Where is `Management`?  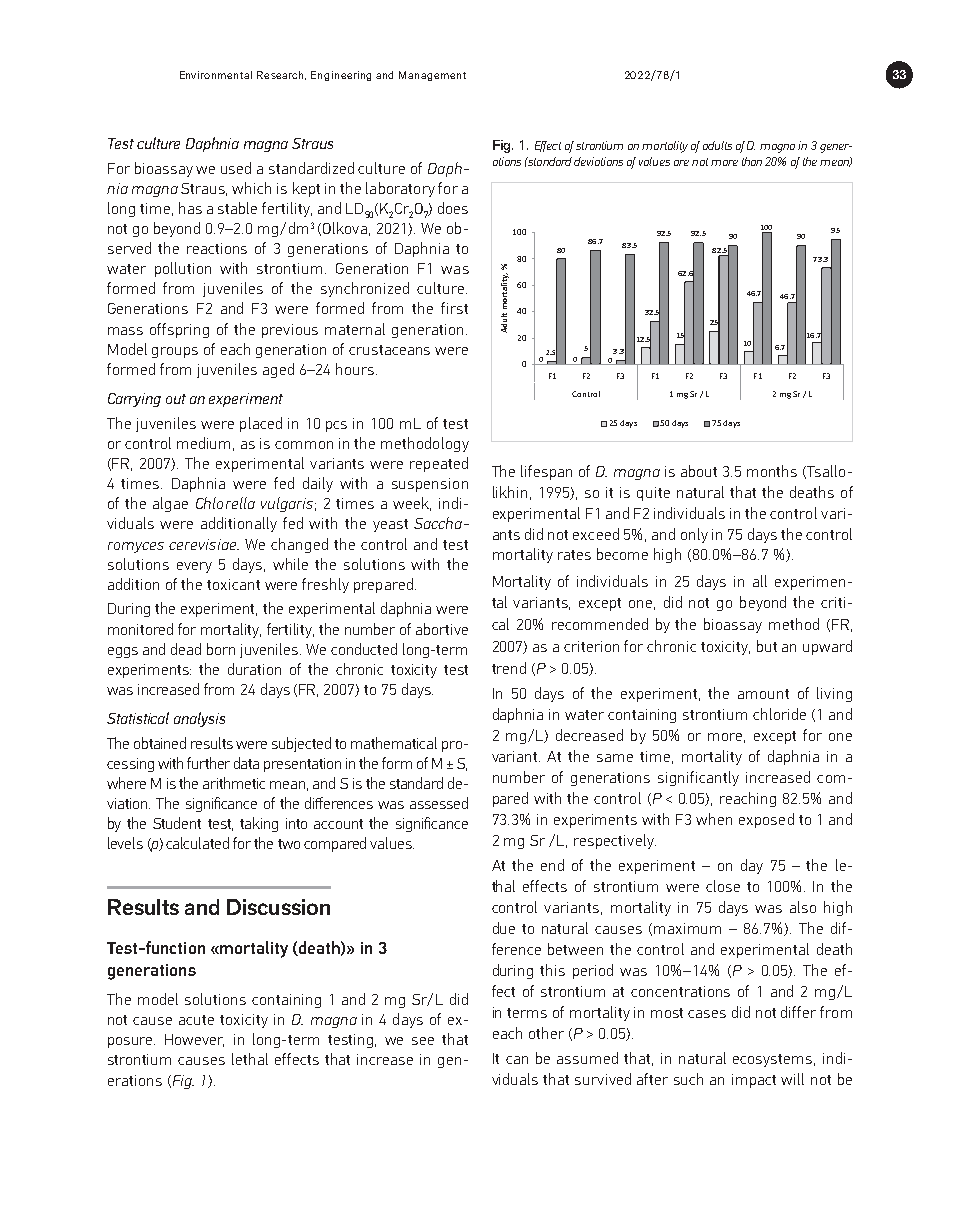 Management is located at coordinates (432, 76).
